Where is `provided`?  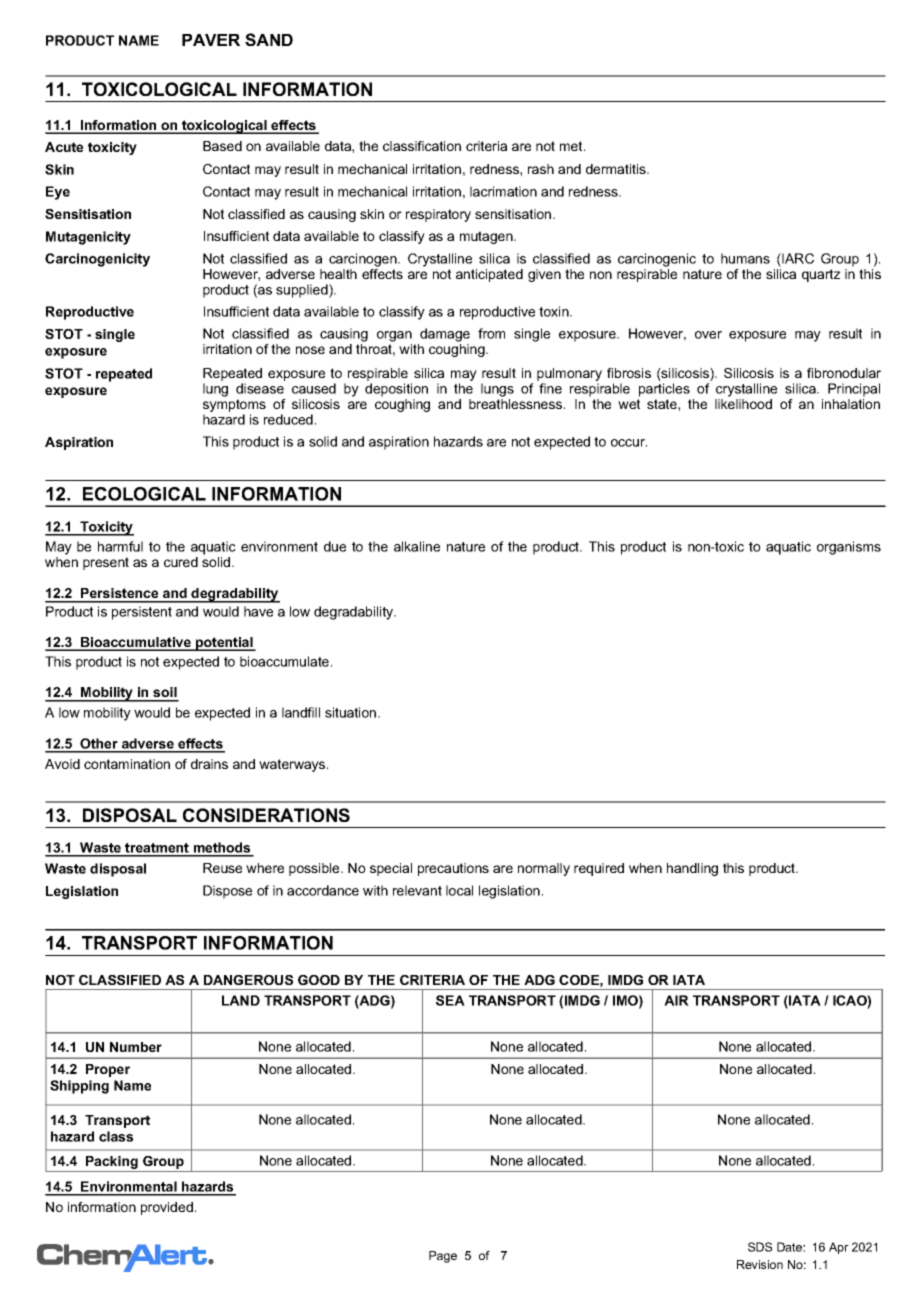
provided is located at coordinates (167, 1208).
